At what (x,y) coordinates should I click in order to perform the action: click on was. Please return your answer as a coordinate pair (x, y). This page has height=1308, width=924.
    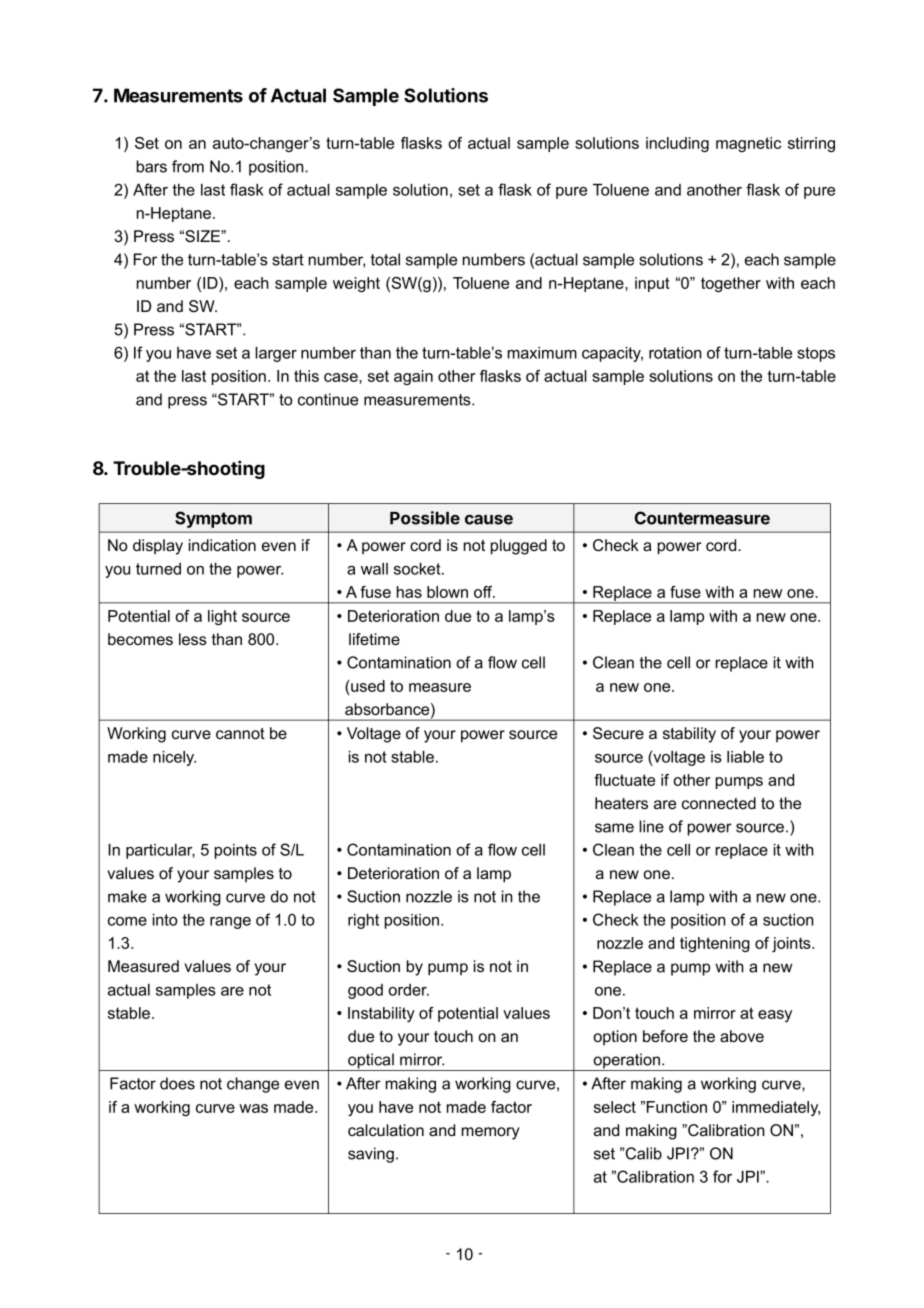
    Looking at the image, I should click on (253, 1108).
